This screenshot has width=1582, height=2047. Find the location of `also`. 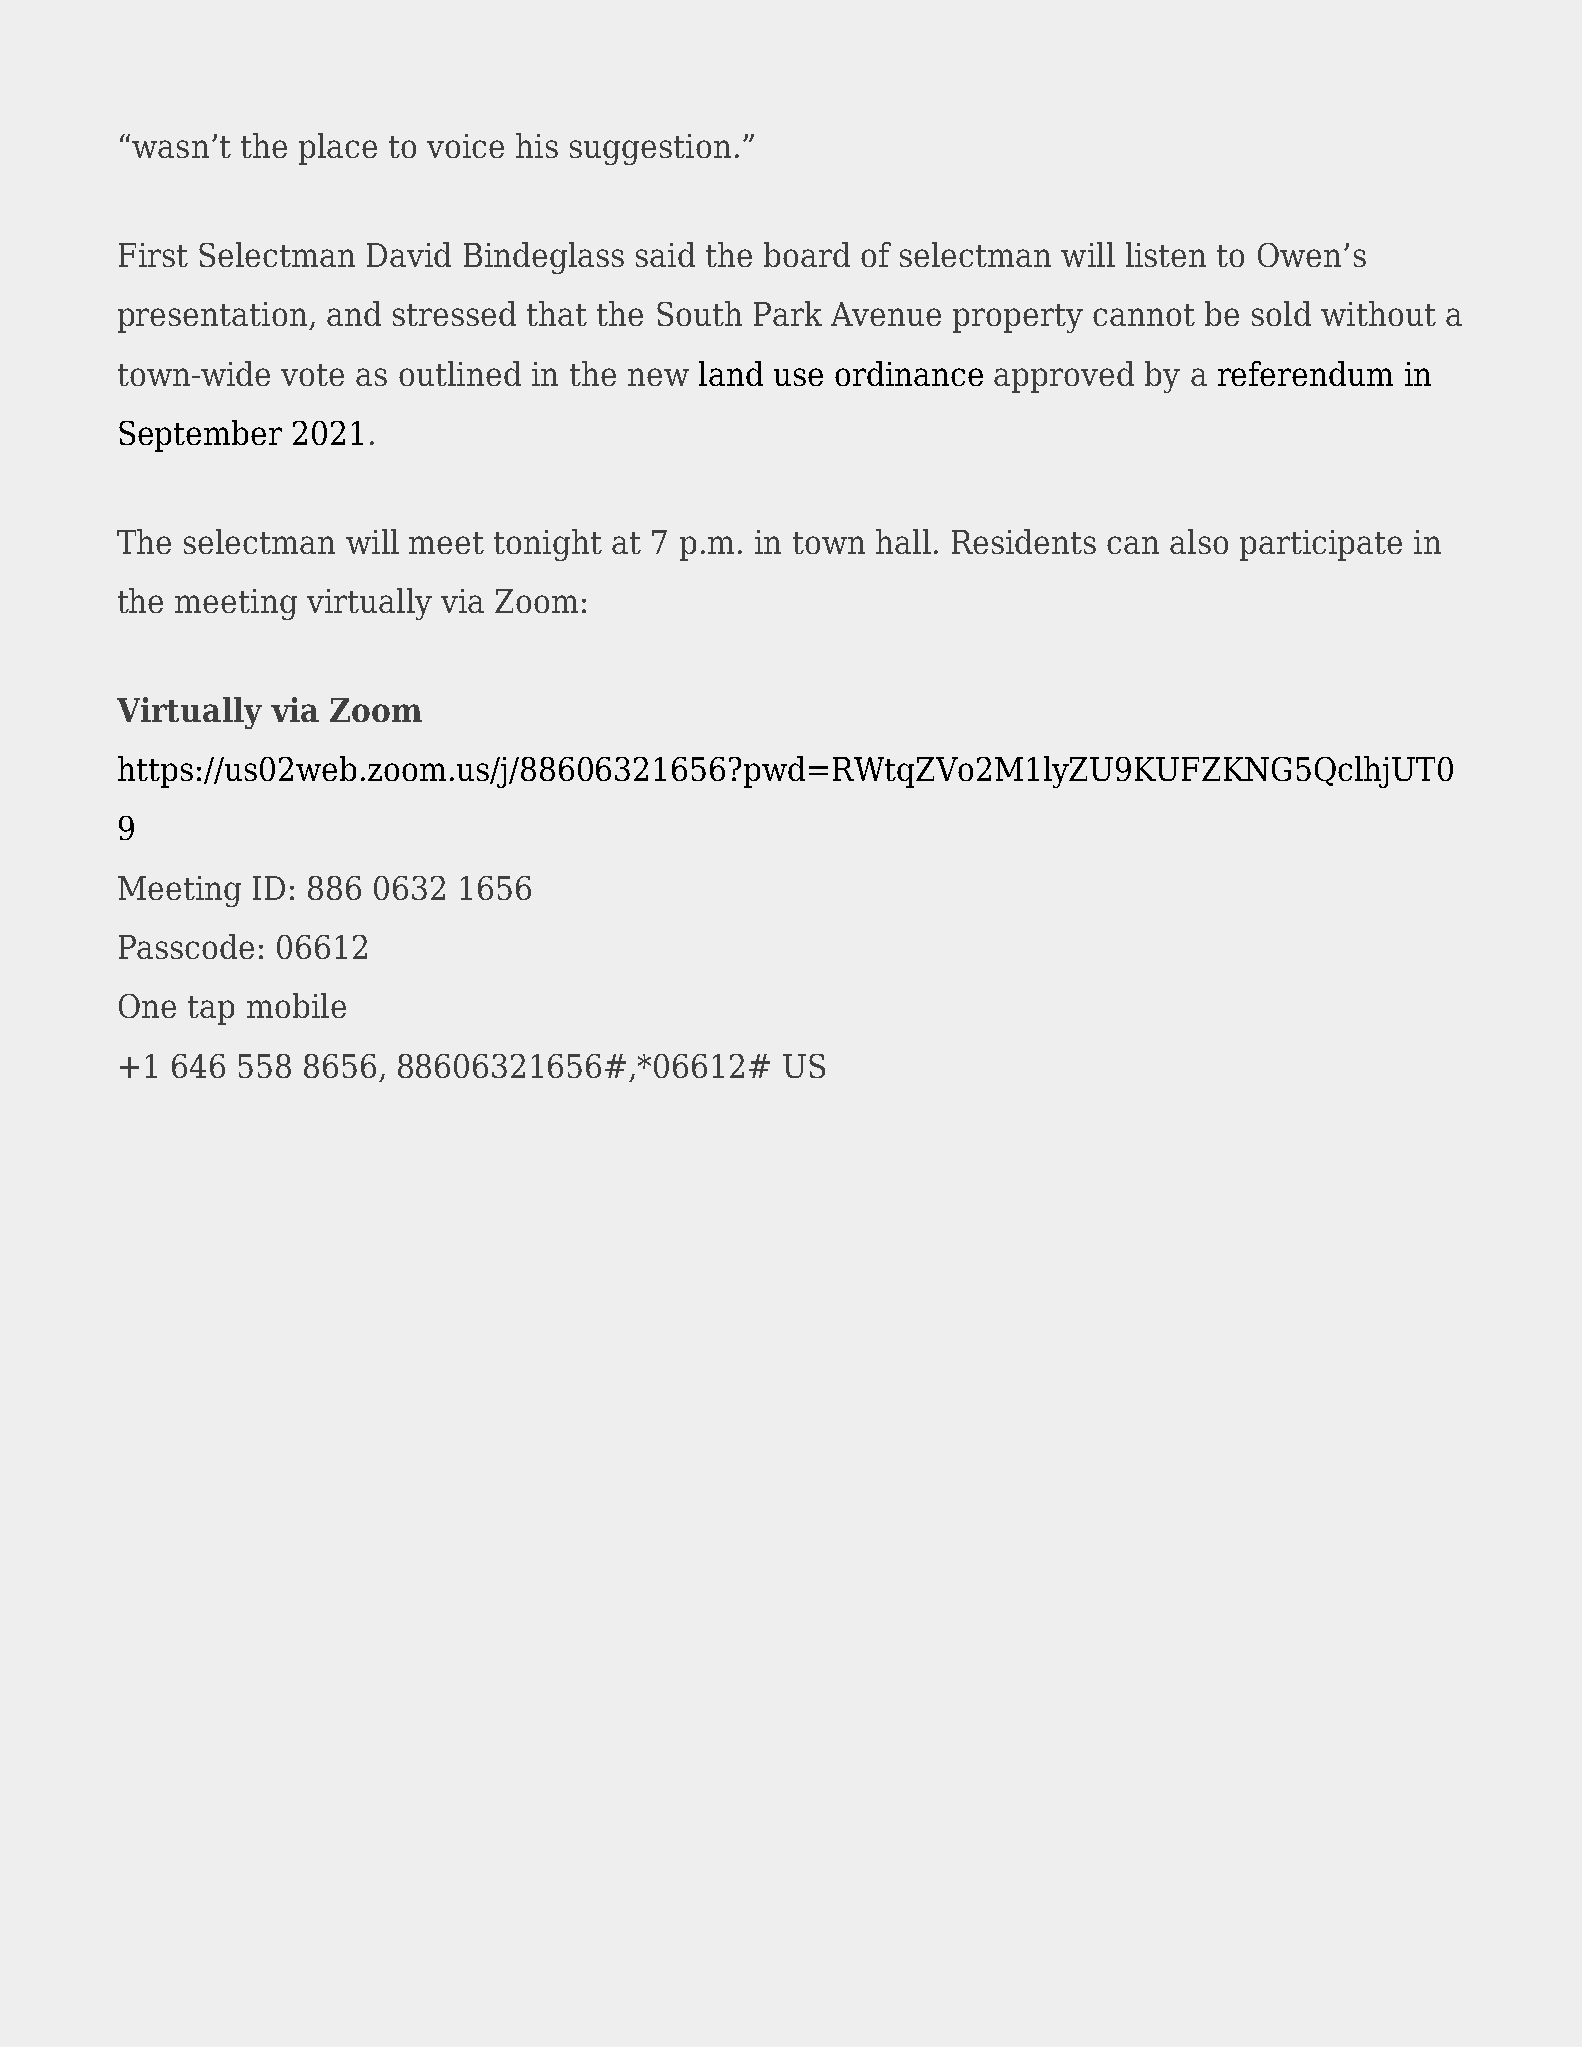

also is located at coordinates (1199, 541).
